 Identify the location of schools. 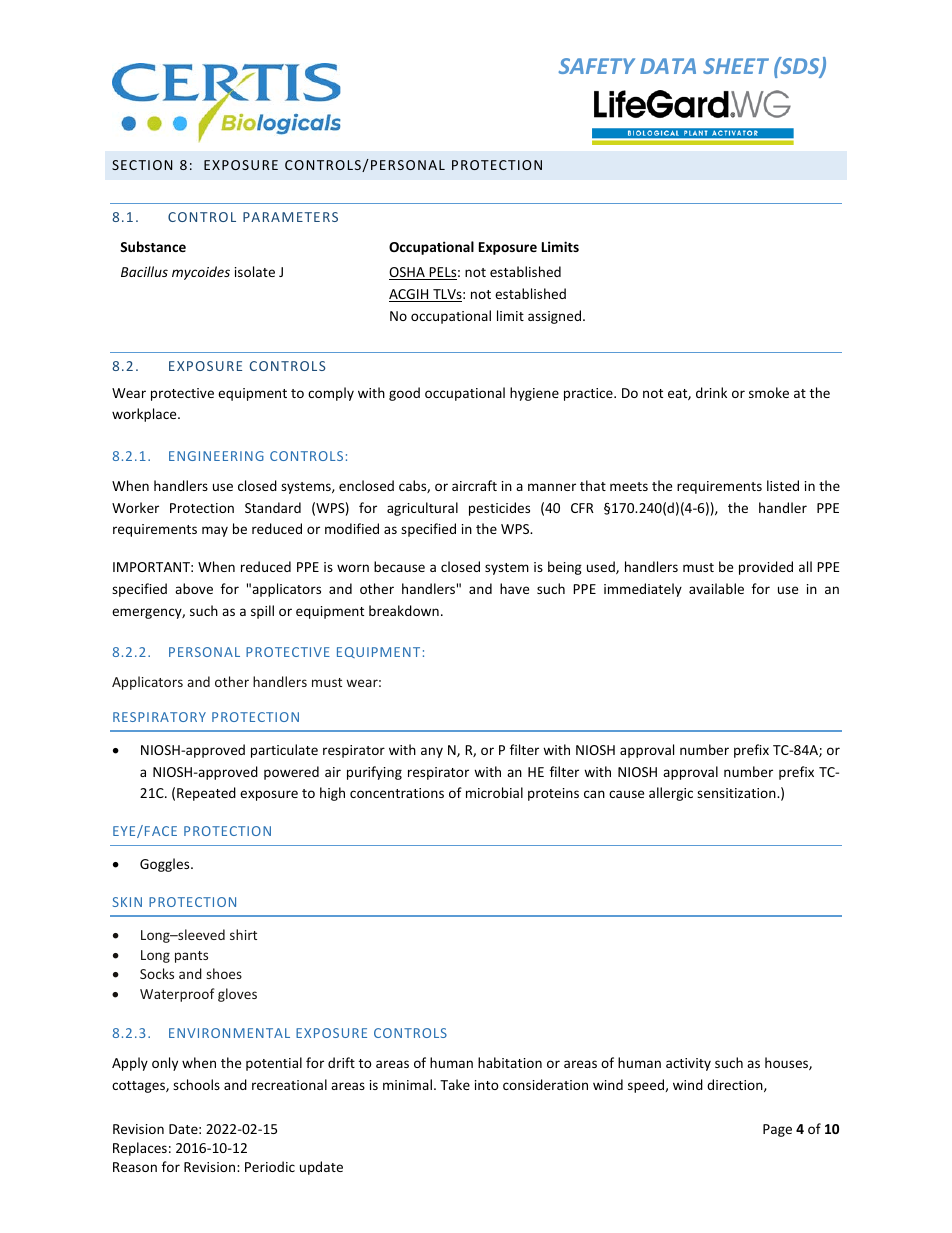
(196, 1084).
